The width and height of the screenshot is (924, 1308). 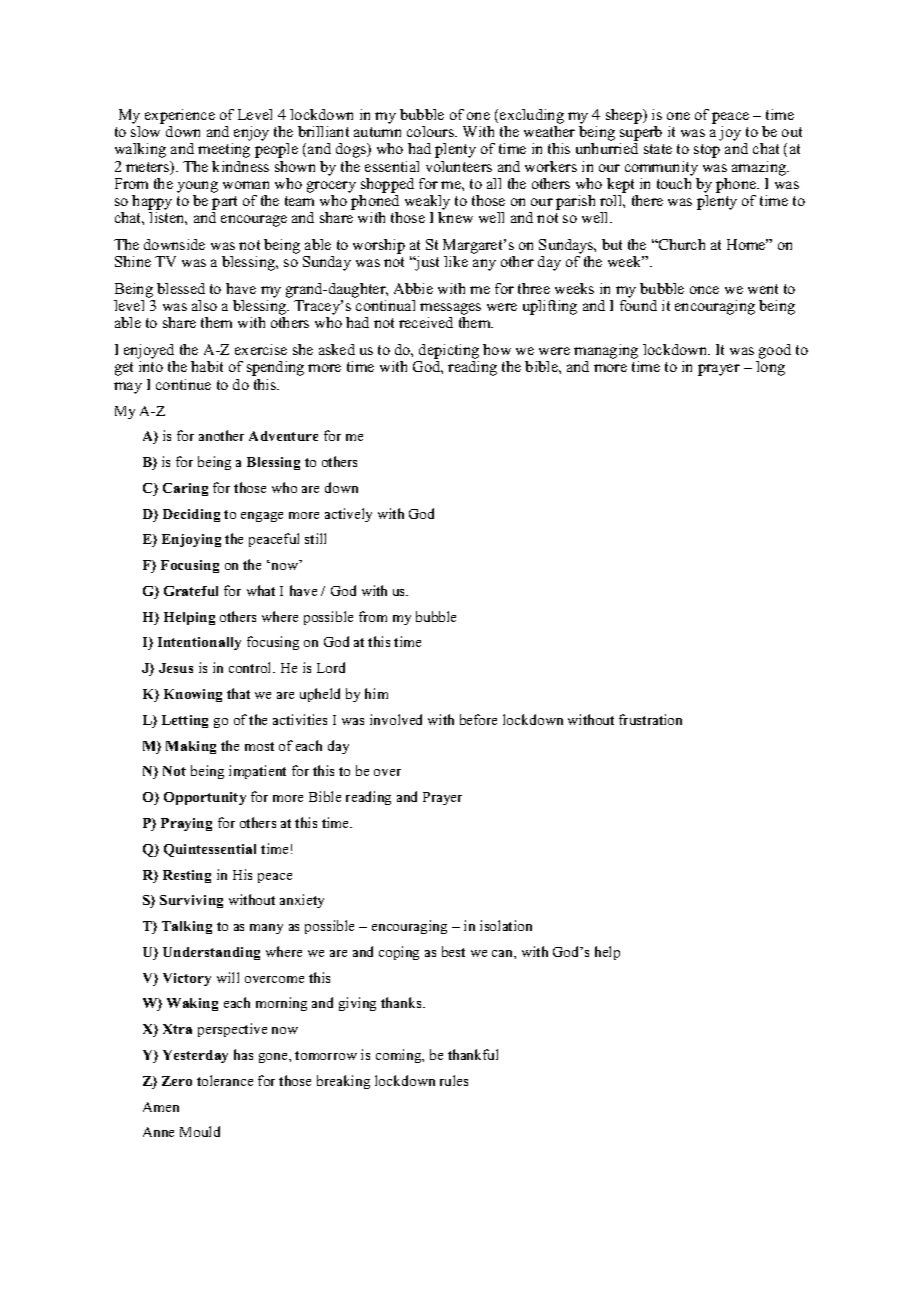 What do you see at coordinates (376, 693) in the screenshot?
I see `him` at bounding box center [376, 693].
